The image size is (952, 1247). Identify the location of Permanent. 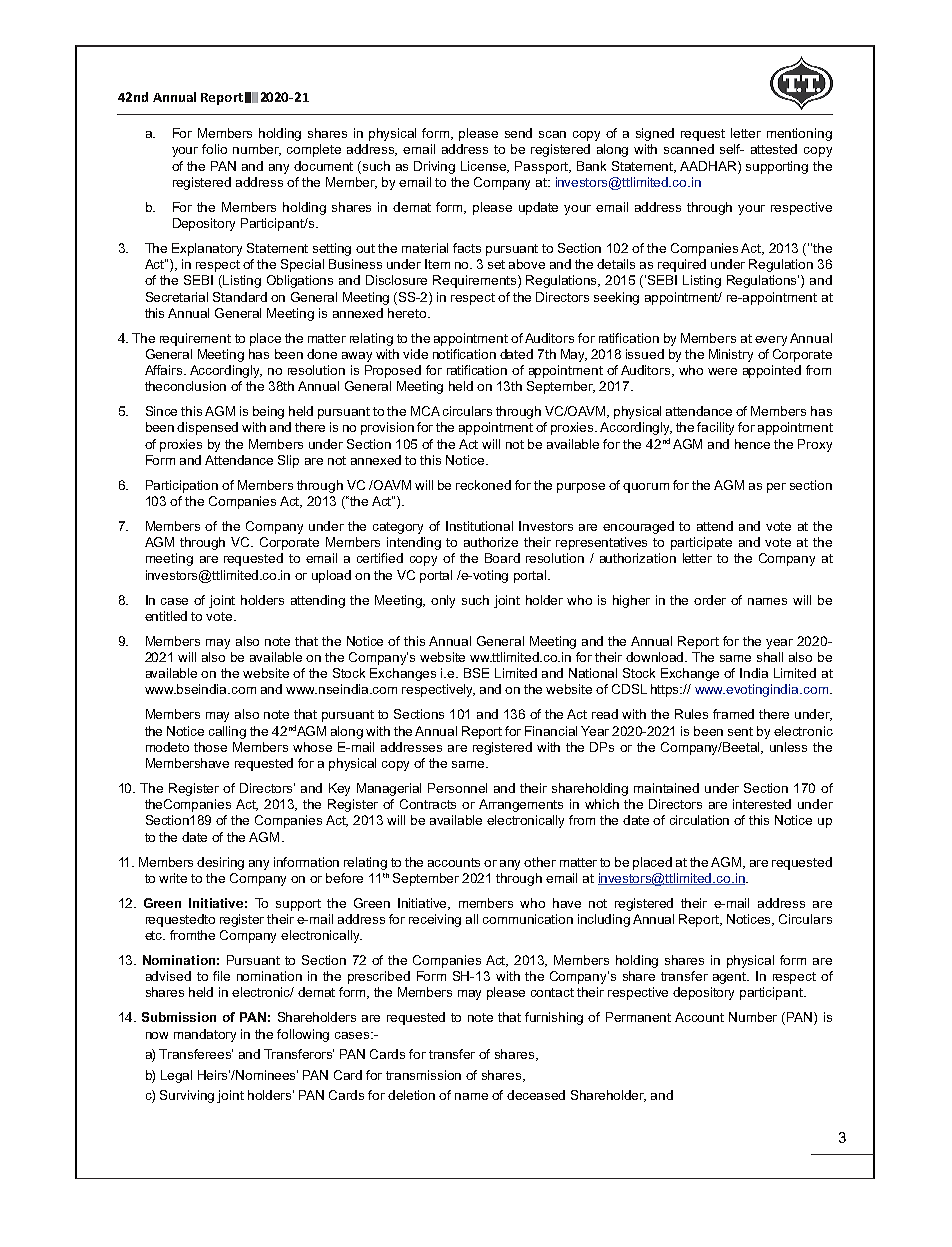
(638, 1017).
